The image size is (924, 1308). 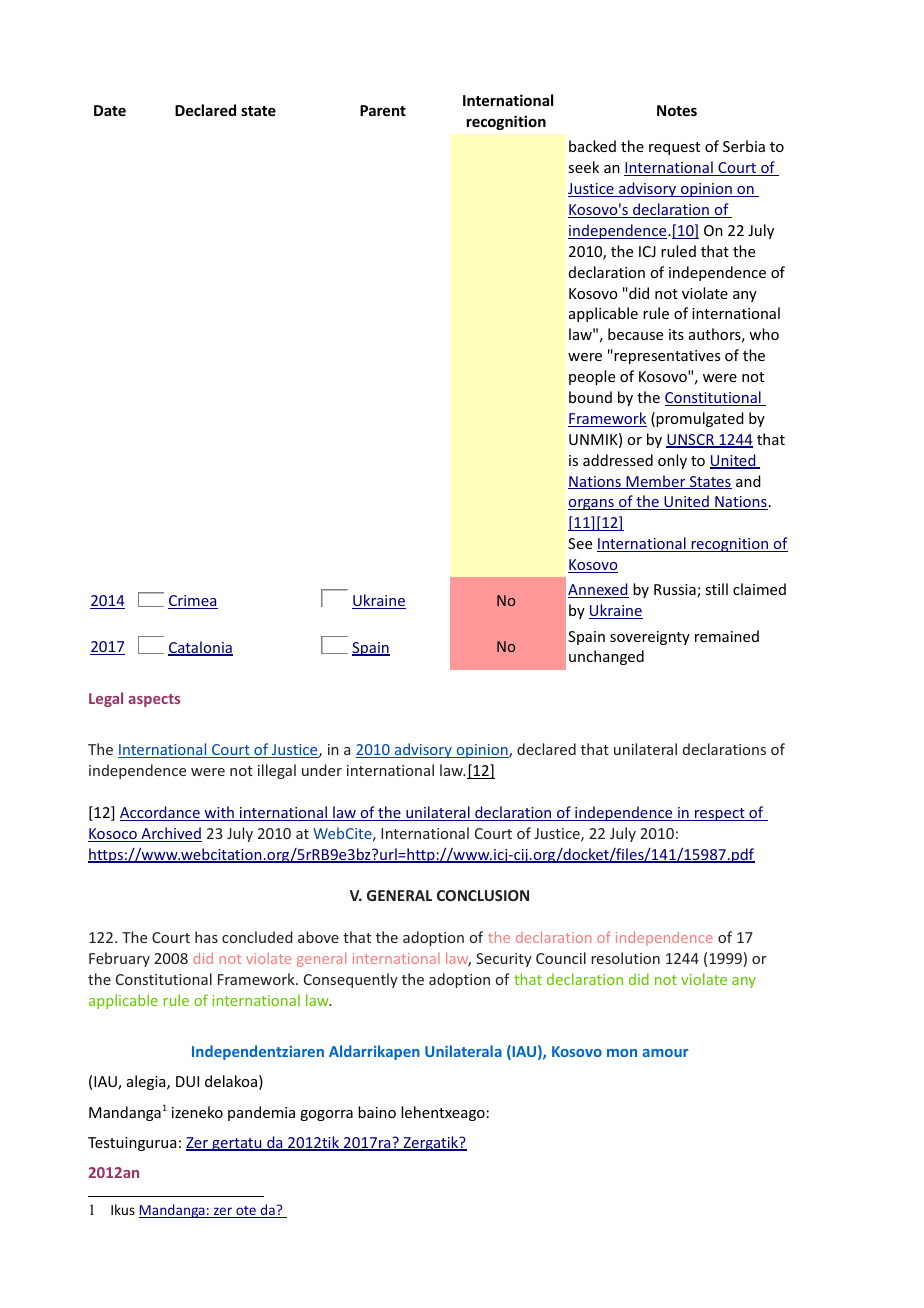 What do you see at coordinates (193, 602) in the screenshot?
I see `Crimea` at bounding box center [193, 602].
